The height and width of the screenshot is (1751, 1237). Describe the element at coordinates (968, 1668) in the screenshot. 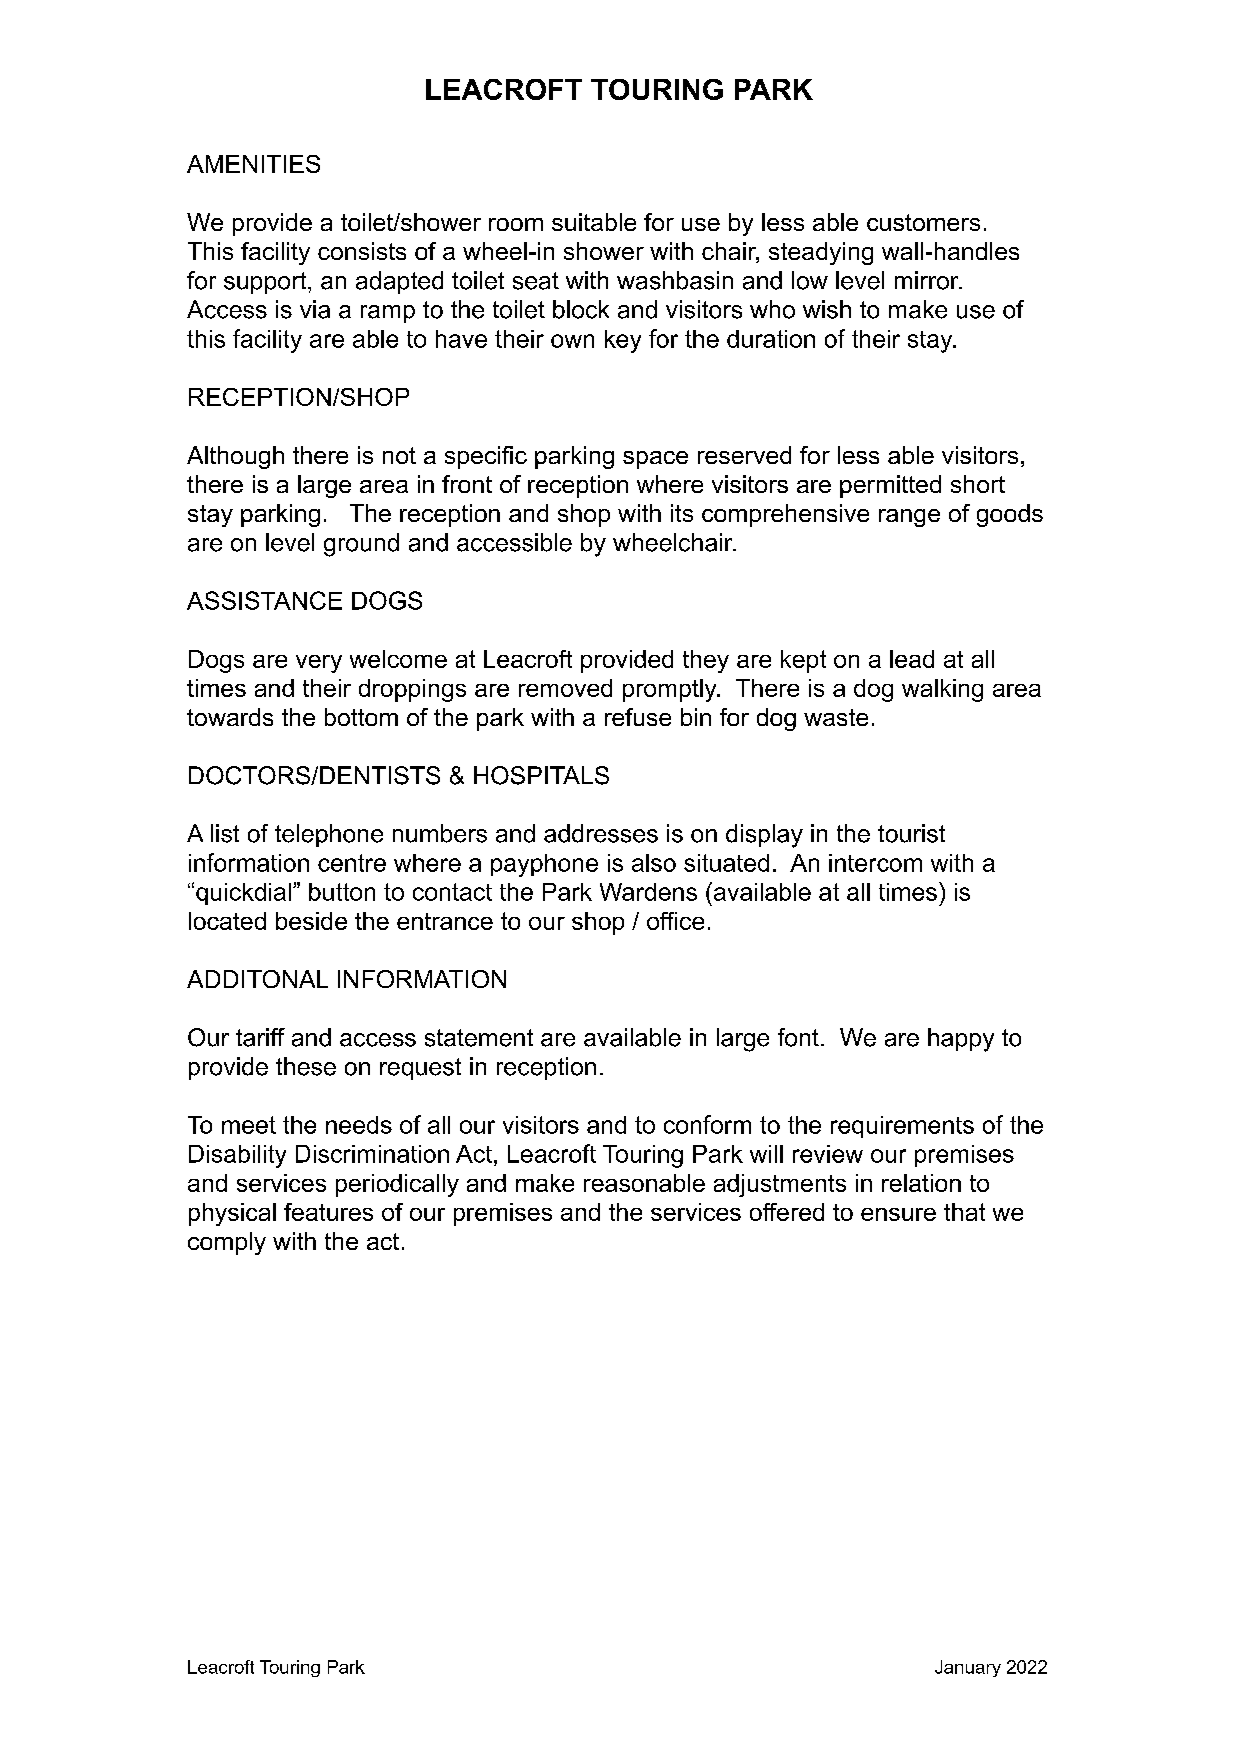

I see `January` at that location.
